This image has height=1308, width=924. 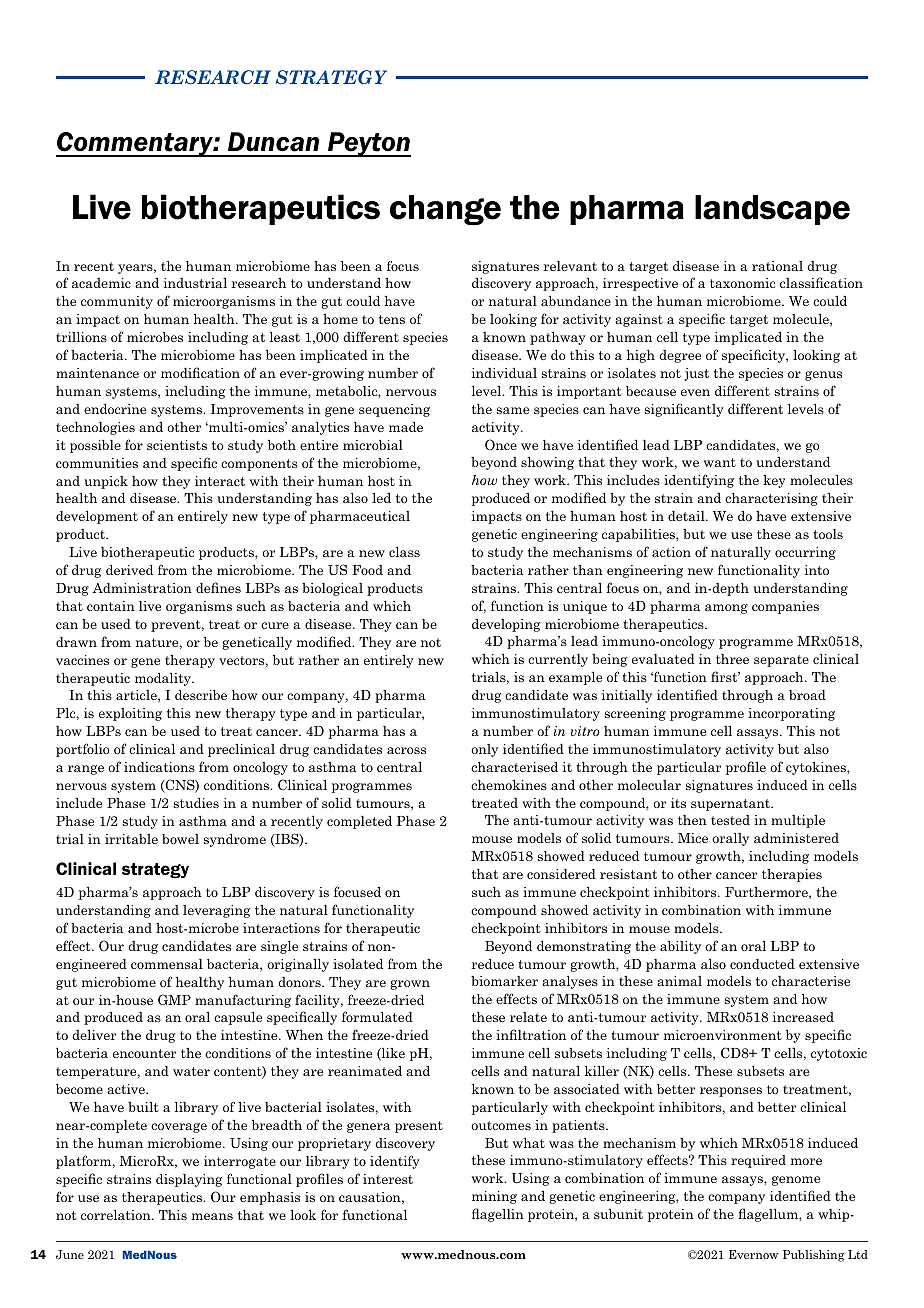 I want to click on landscape, so click(x=772, y=210).
